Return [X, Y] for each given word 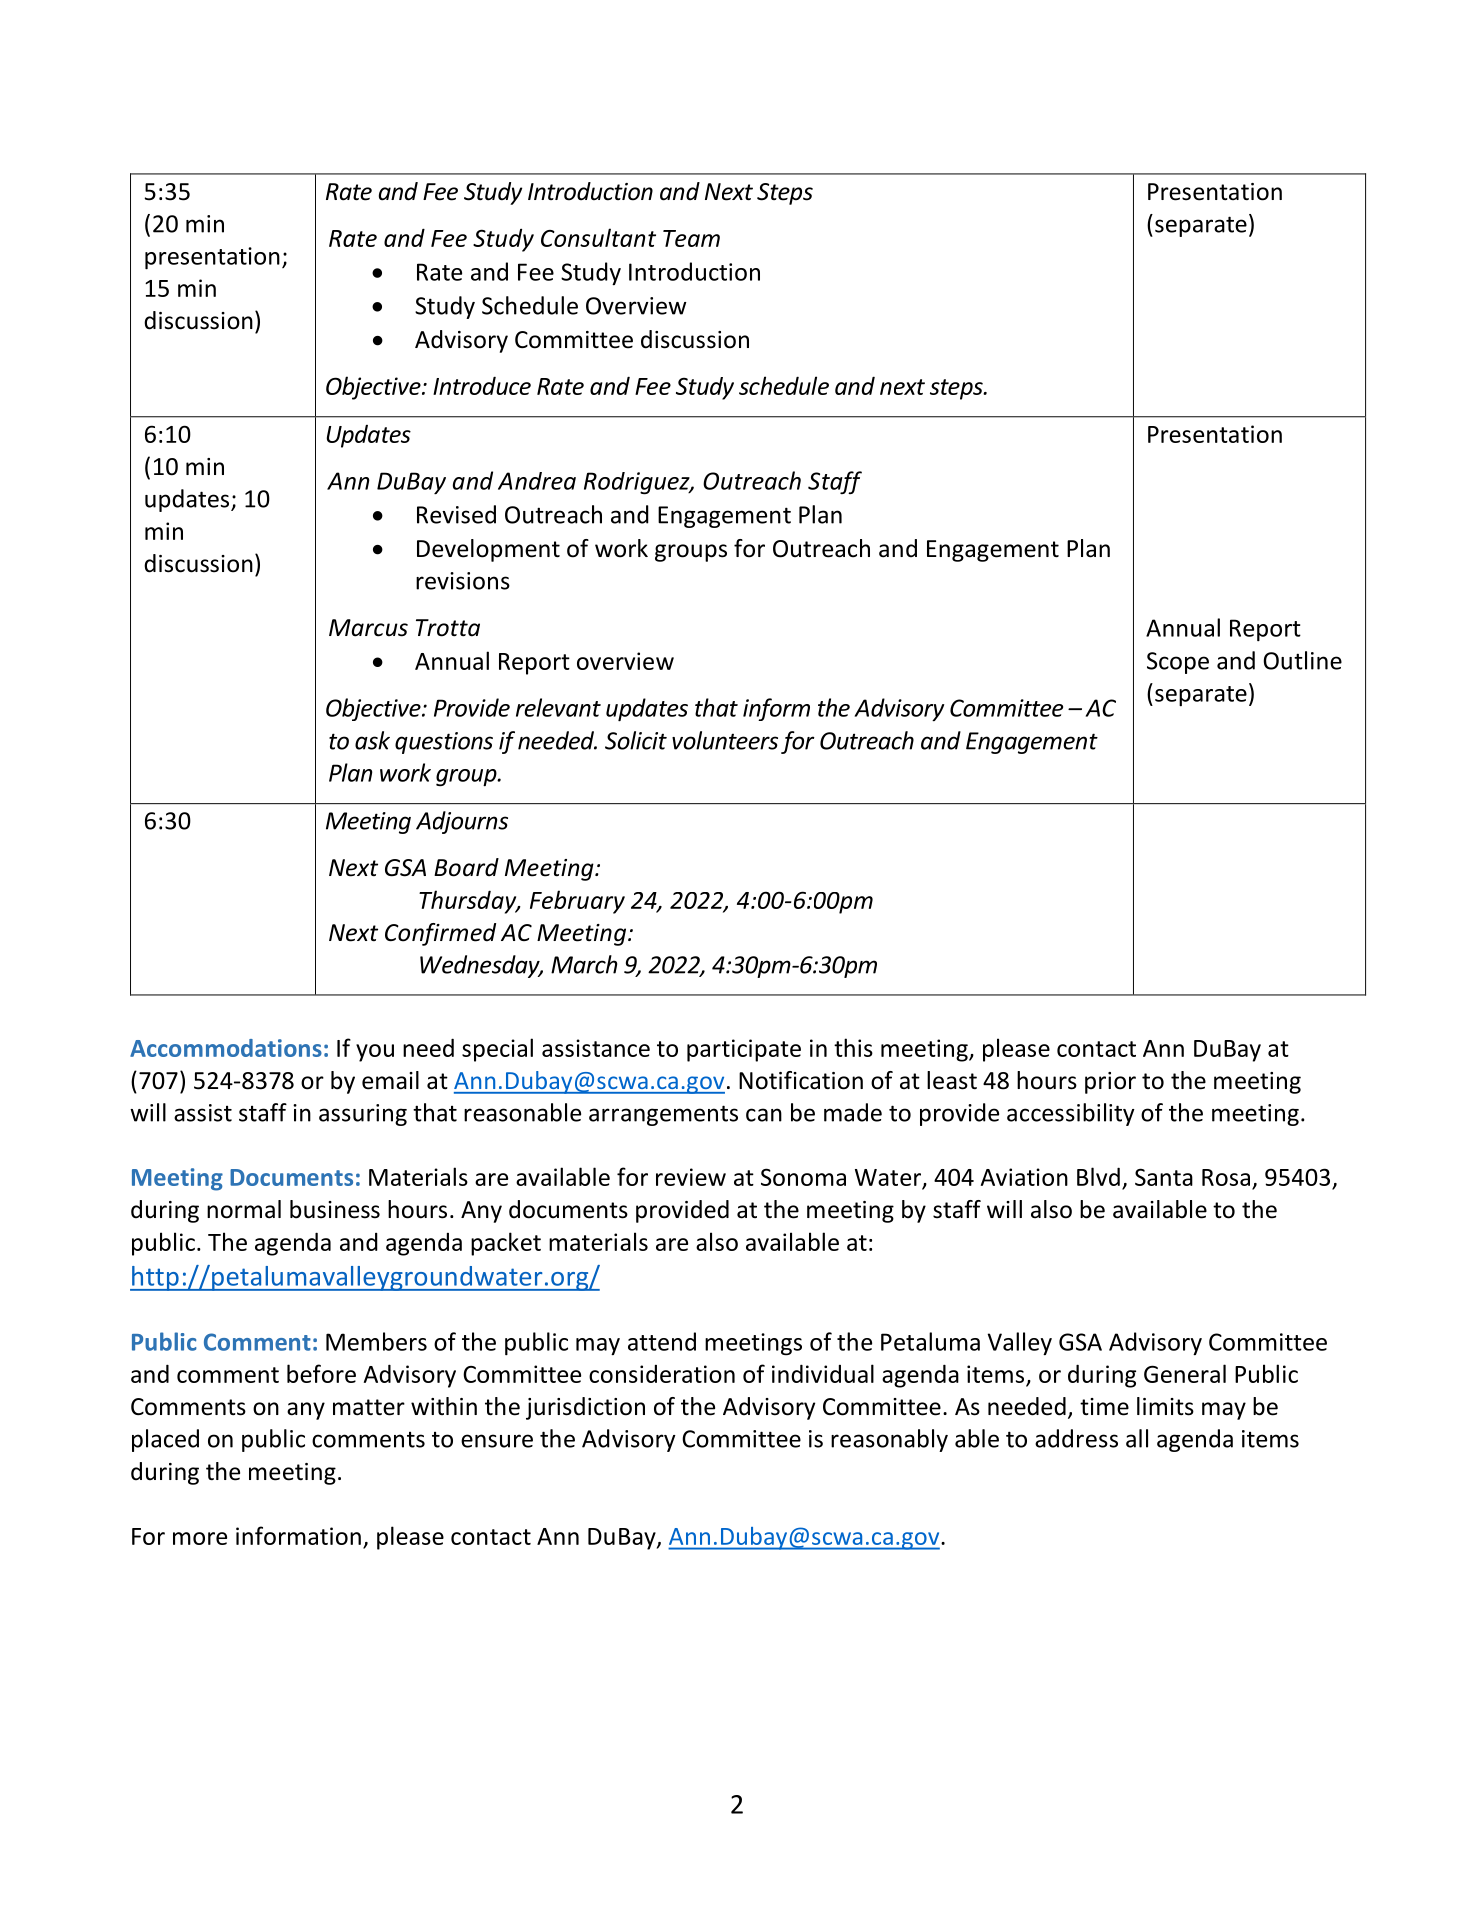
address [1076, 1438]
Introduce [482, 385]
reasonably [889, 1440]
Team [691, 238]
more [200, 1538]
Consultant [598, 237]
